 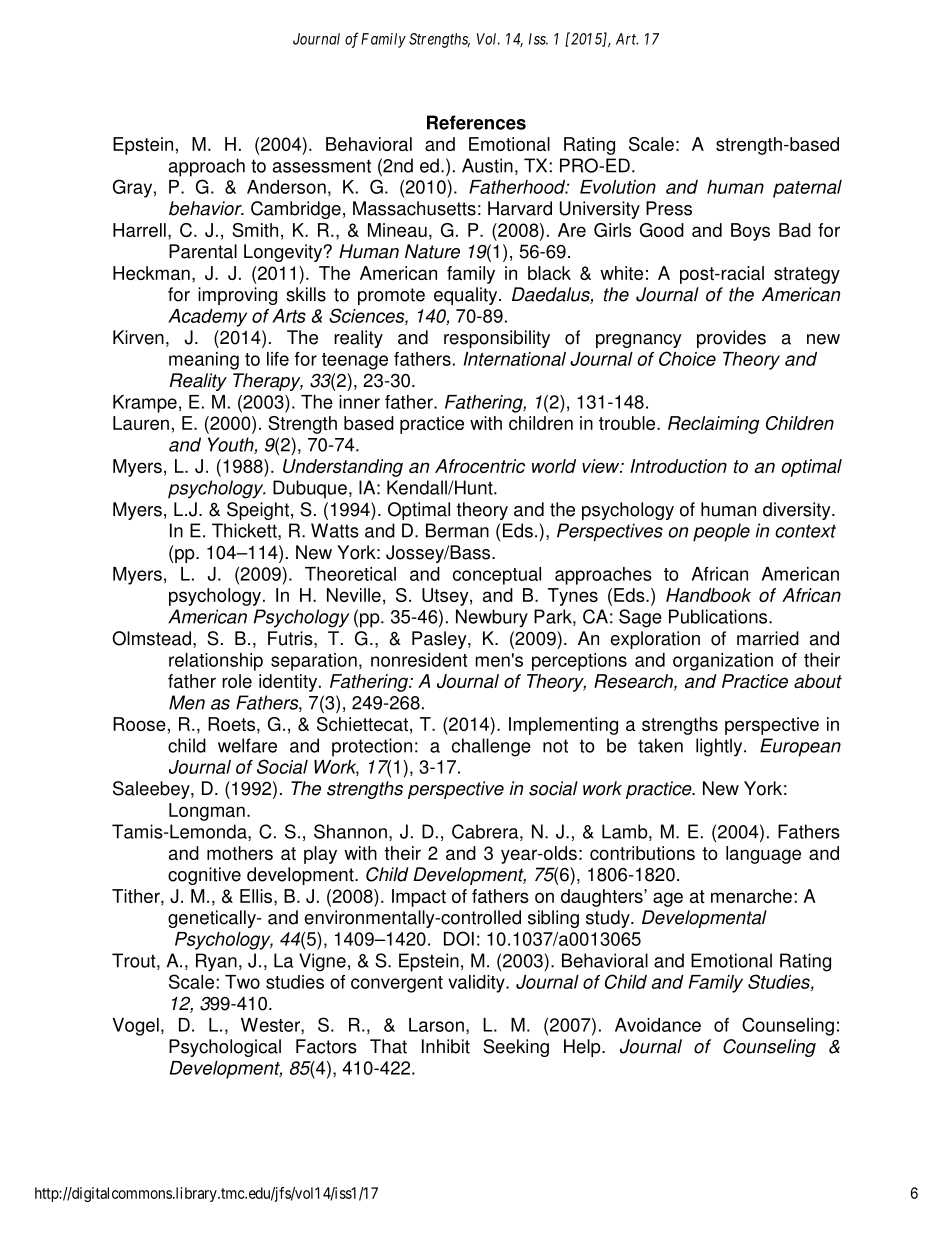 I want to click on Austin, so click(x=487, y=165).
